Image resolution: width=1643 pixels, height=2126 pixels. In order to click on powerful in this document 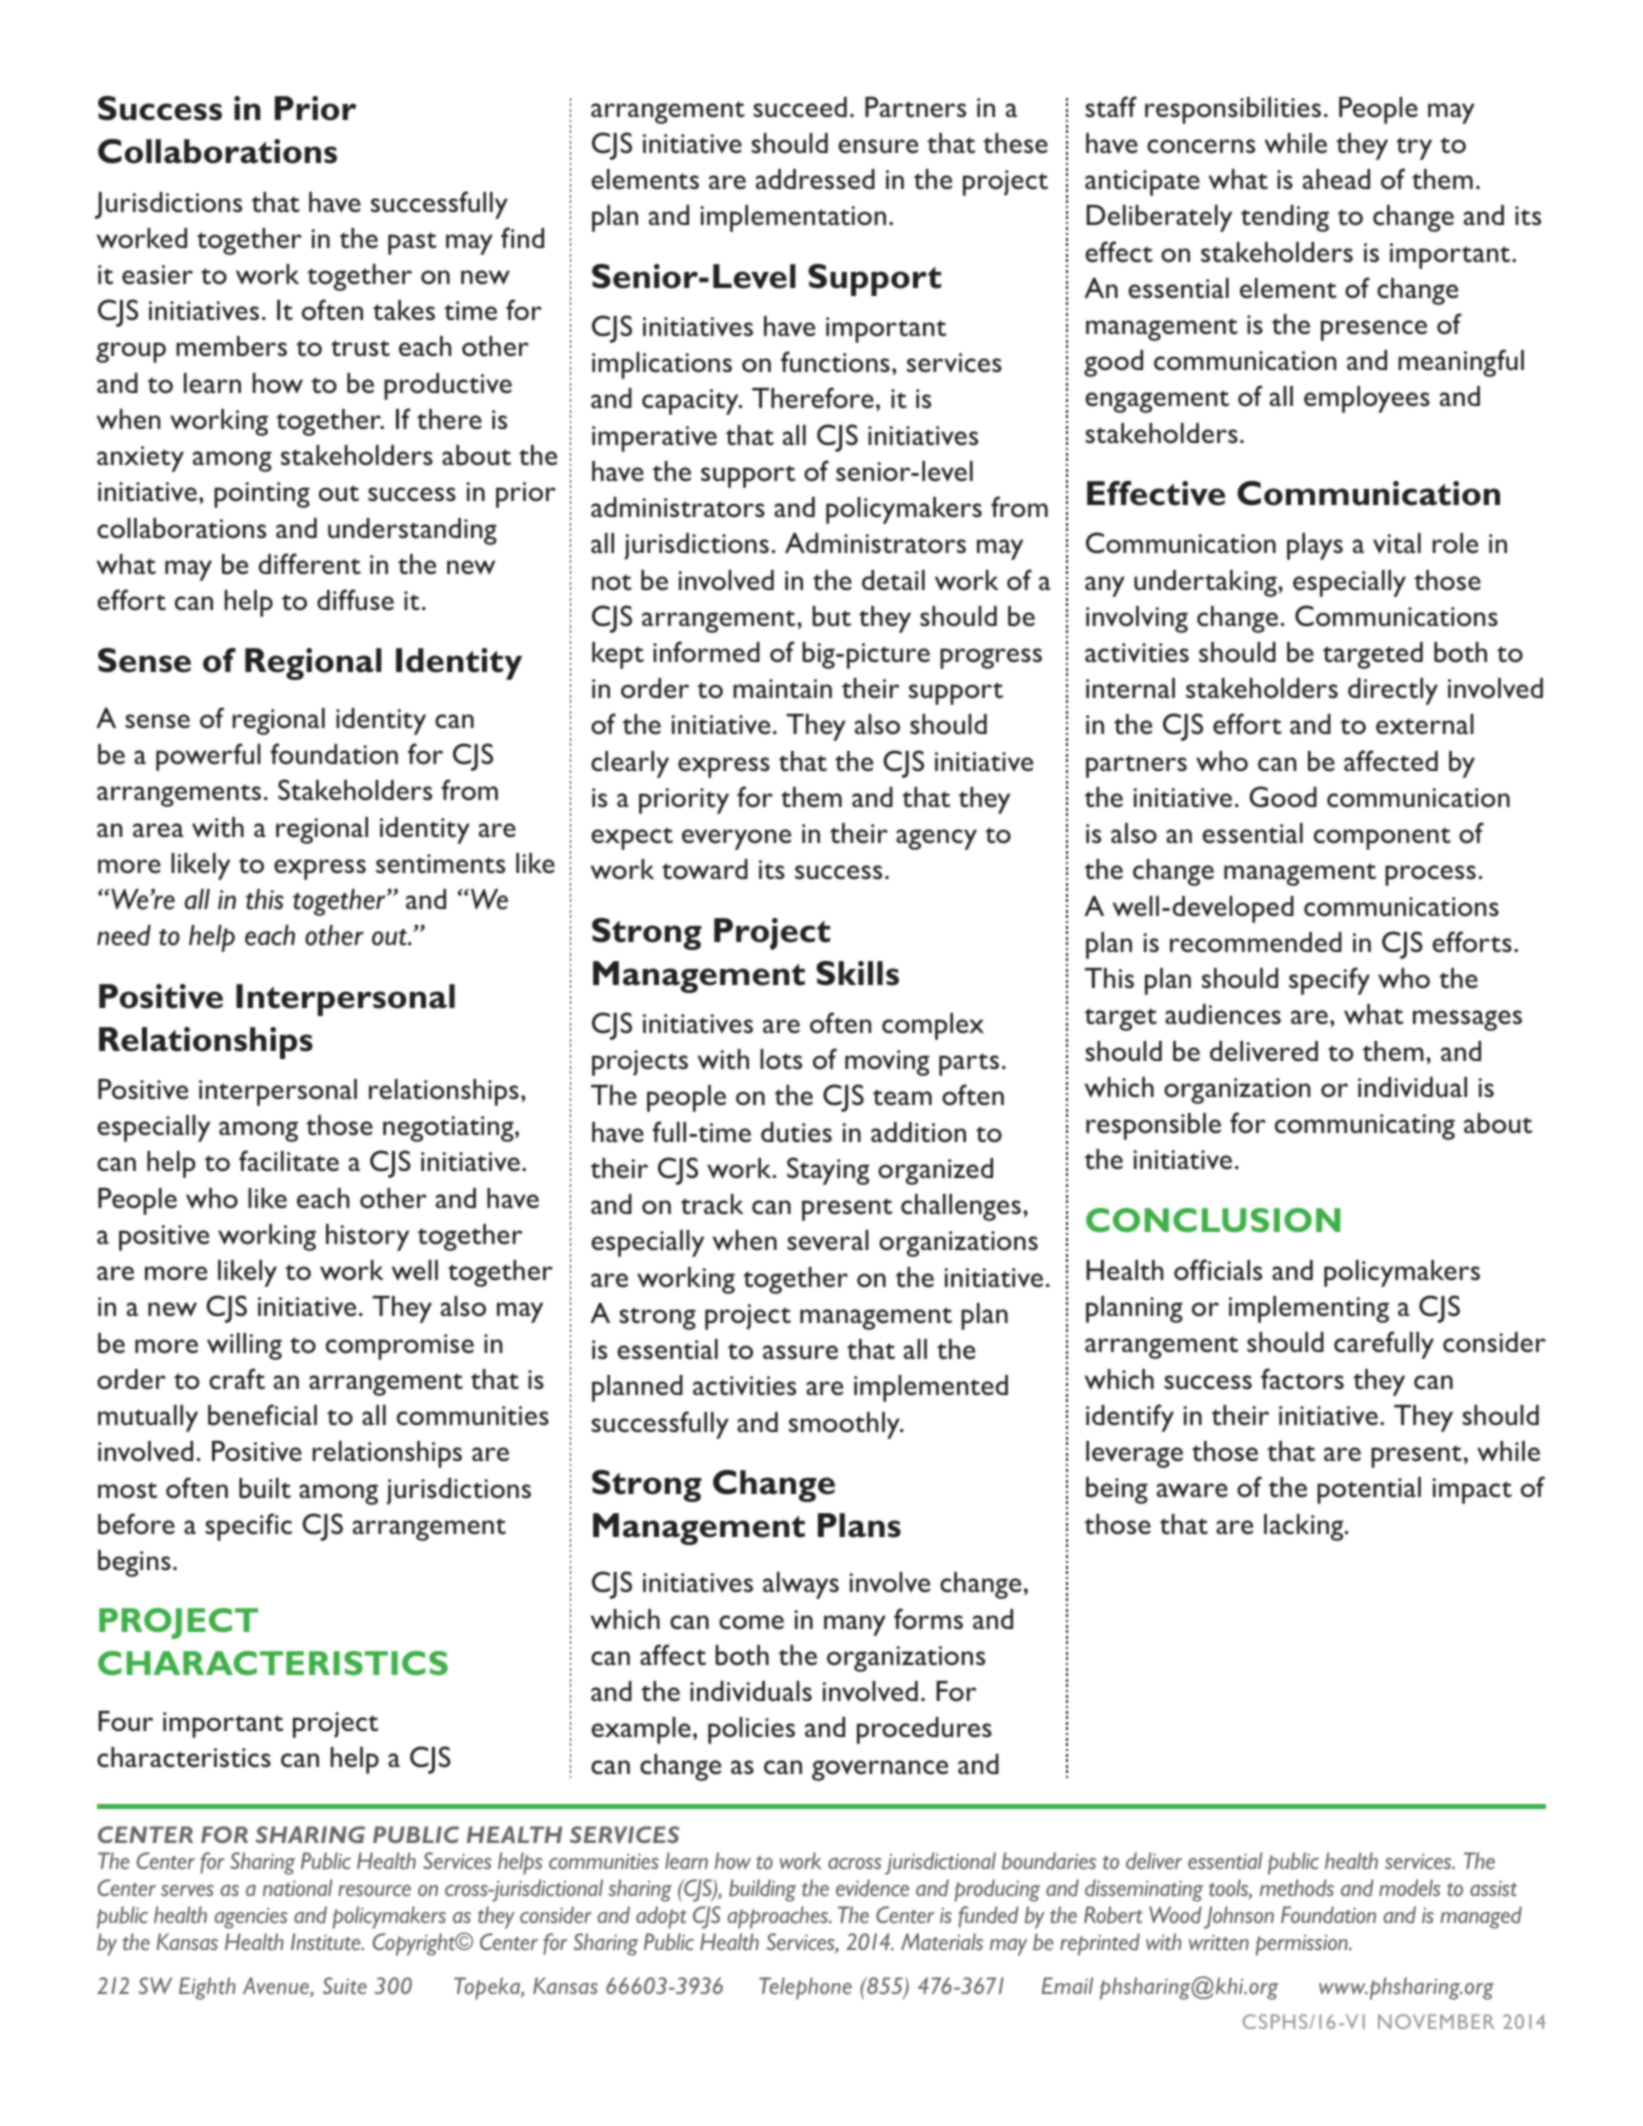, I will do `click(208, 757)`.
